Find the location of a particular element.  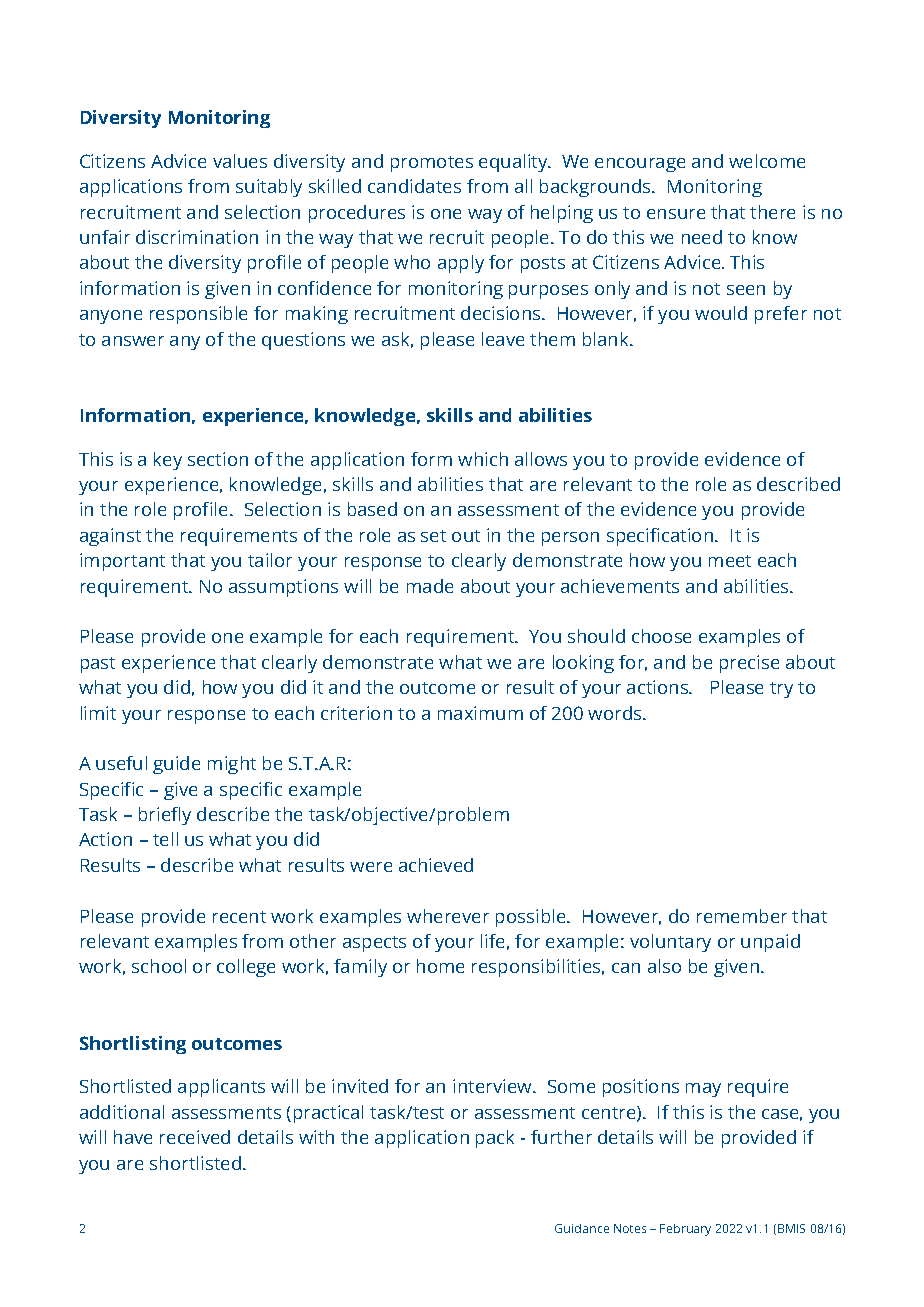

pack is located at coordinates (495, 1139).
